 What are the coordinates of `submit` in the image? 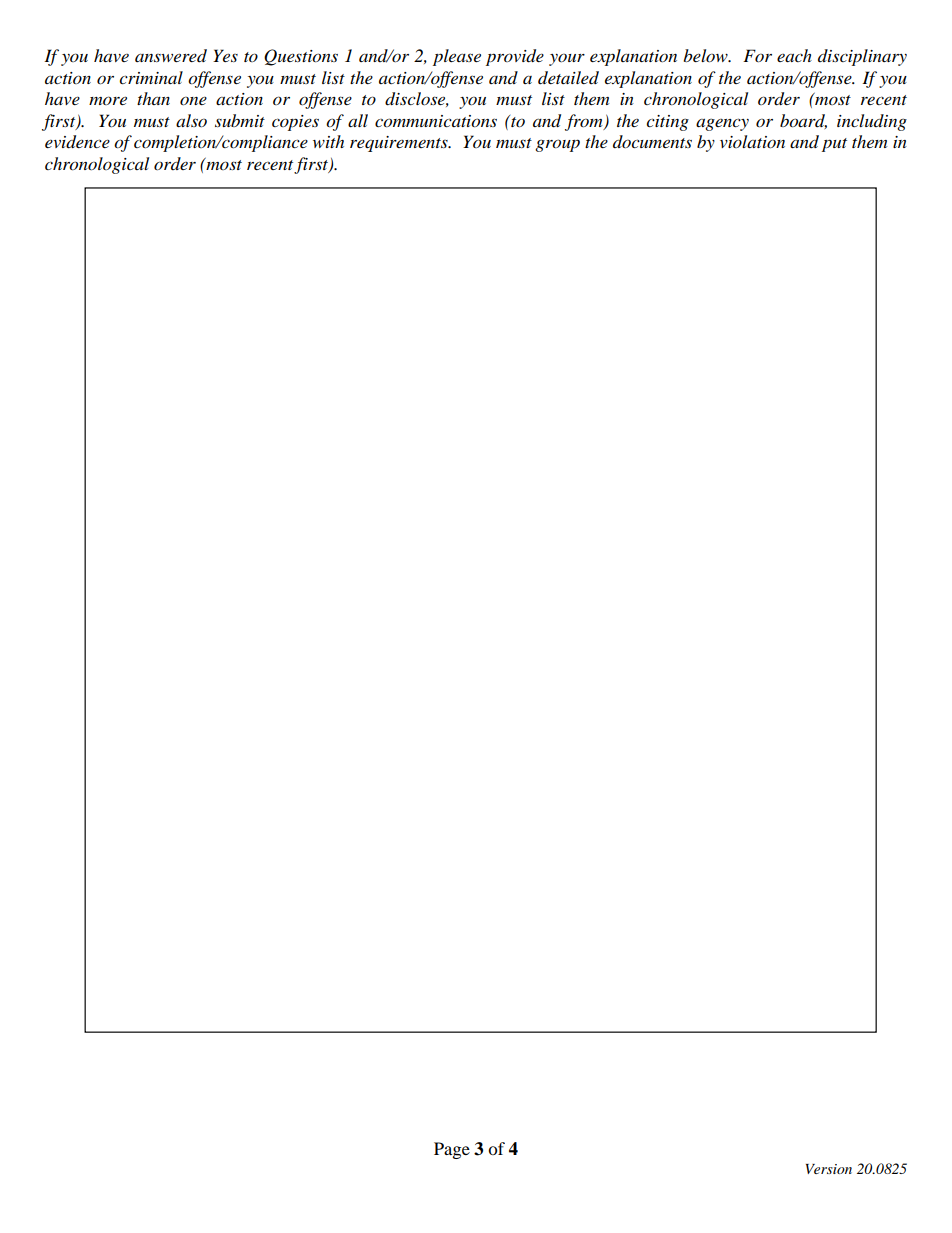 It's located at (240, 120).
